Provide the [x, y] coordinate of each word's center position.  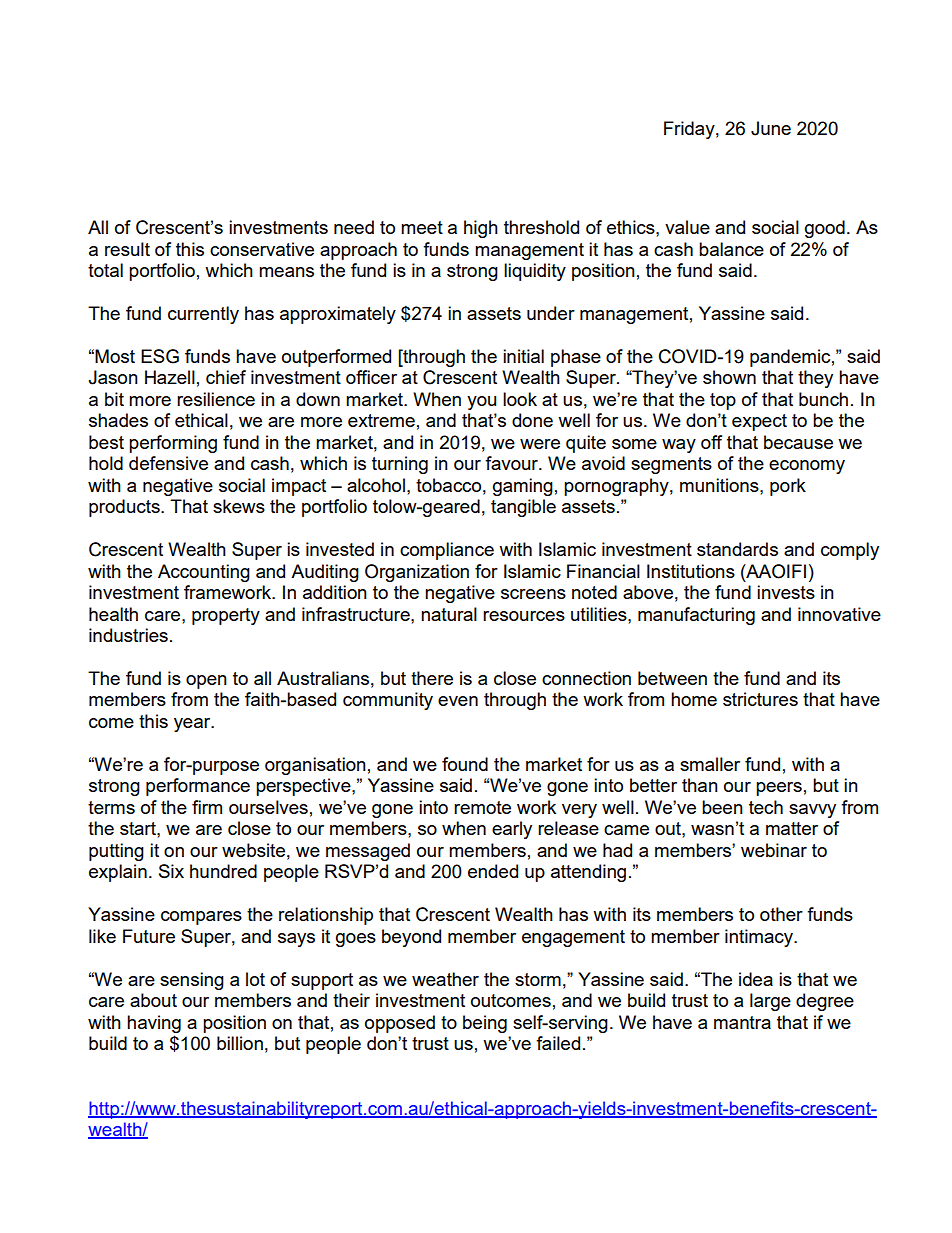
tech [766, 807]
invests [786, 592]
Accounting [204, 573]
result [127, 249]
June [771, 128]
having [154, 1024]
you [481, 403]
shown [729, 377]
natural [449, 614]
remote [482, 807]
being [485, 1024]
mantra [742, 1022]
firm [207, 807]
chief [226, 377]
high [481, 229]
